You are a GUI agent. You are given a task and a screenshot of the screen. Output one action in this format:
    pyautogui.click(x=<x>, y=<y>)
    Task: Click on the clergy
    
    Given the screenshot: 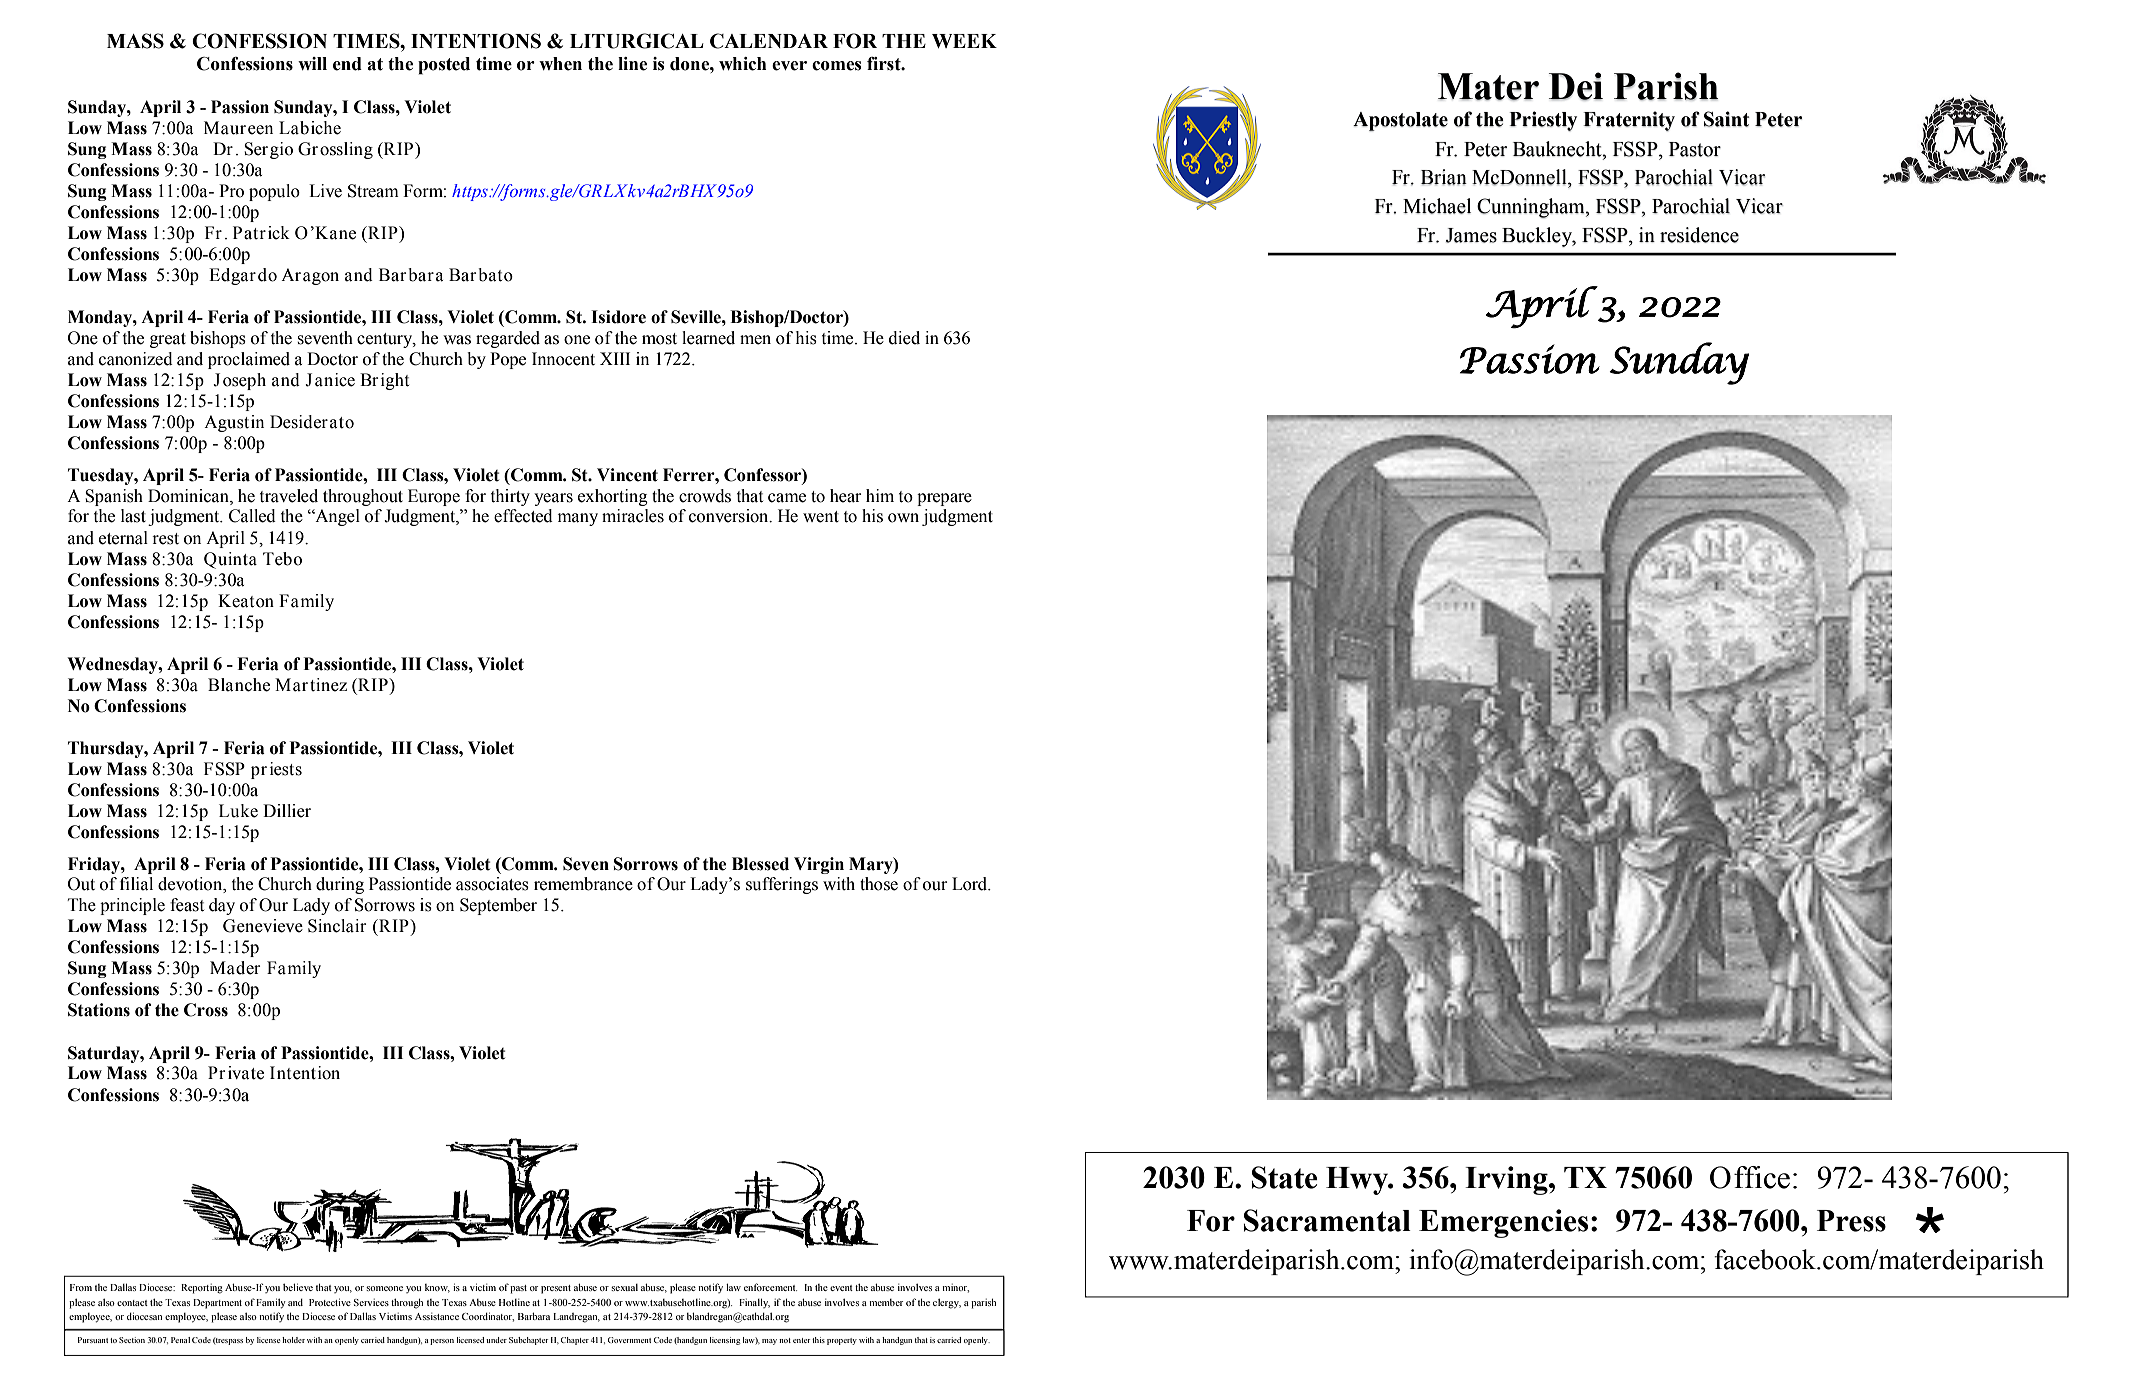 What is the action you would take?
    pyautogui.click(x=947, y=1304)
